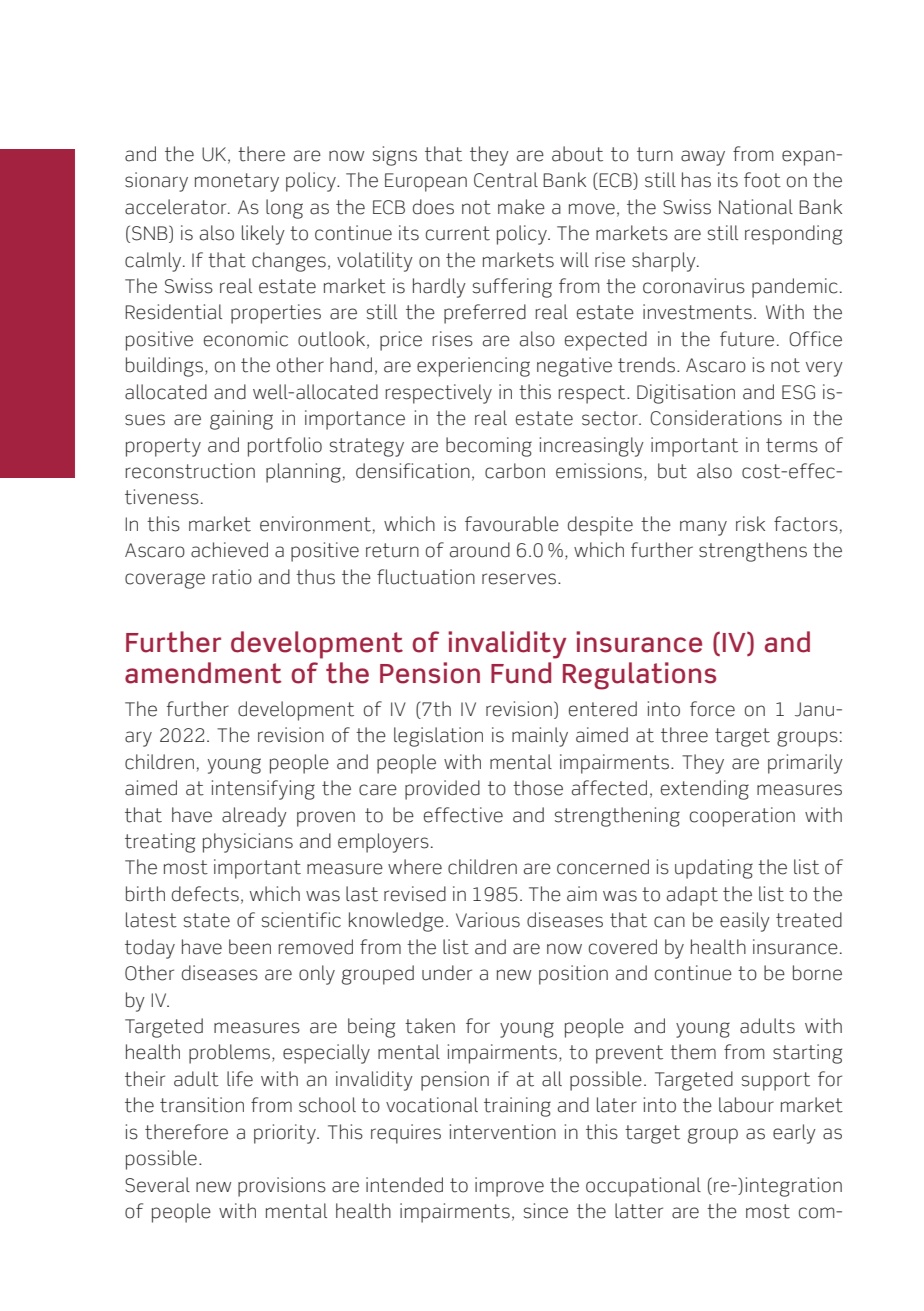  I want to click on updating, so click(714, 869).
